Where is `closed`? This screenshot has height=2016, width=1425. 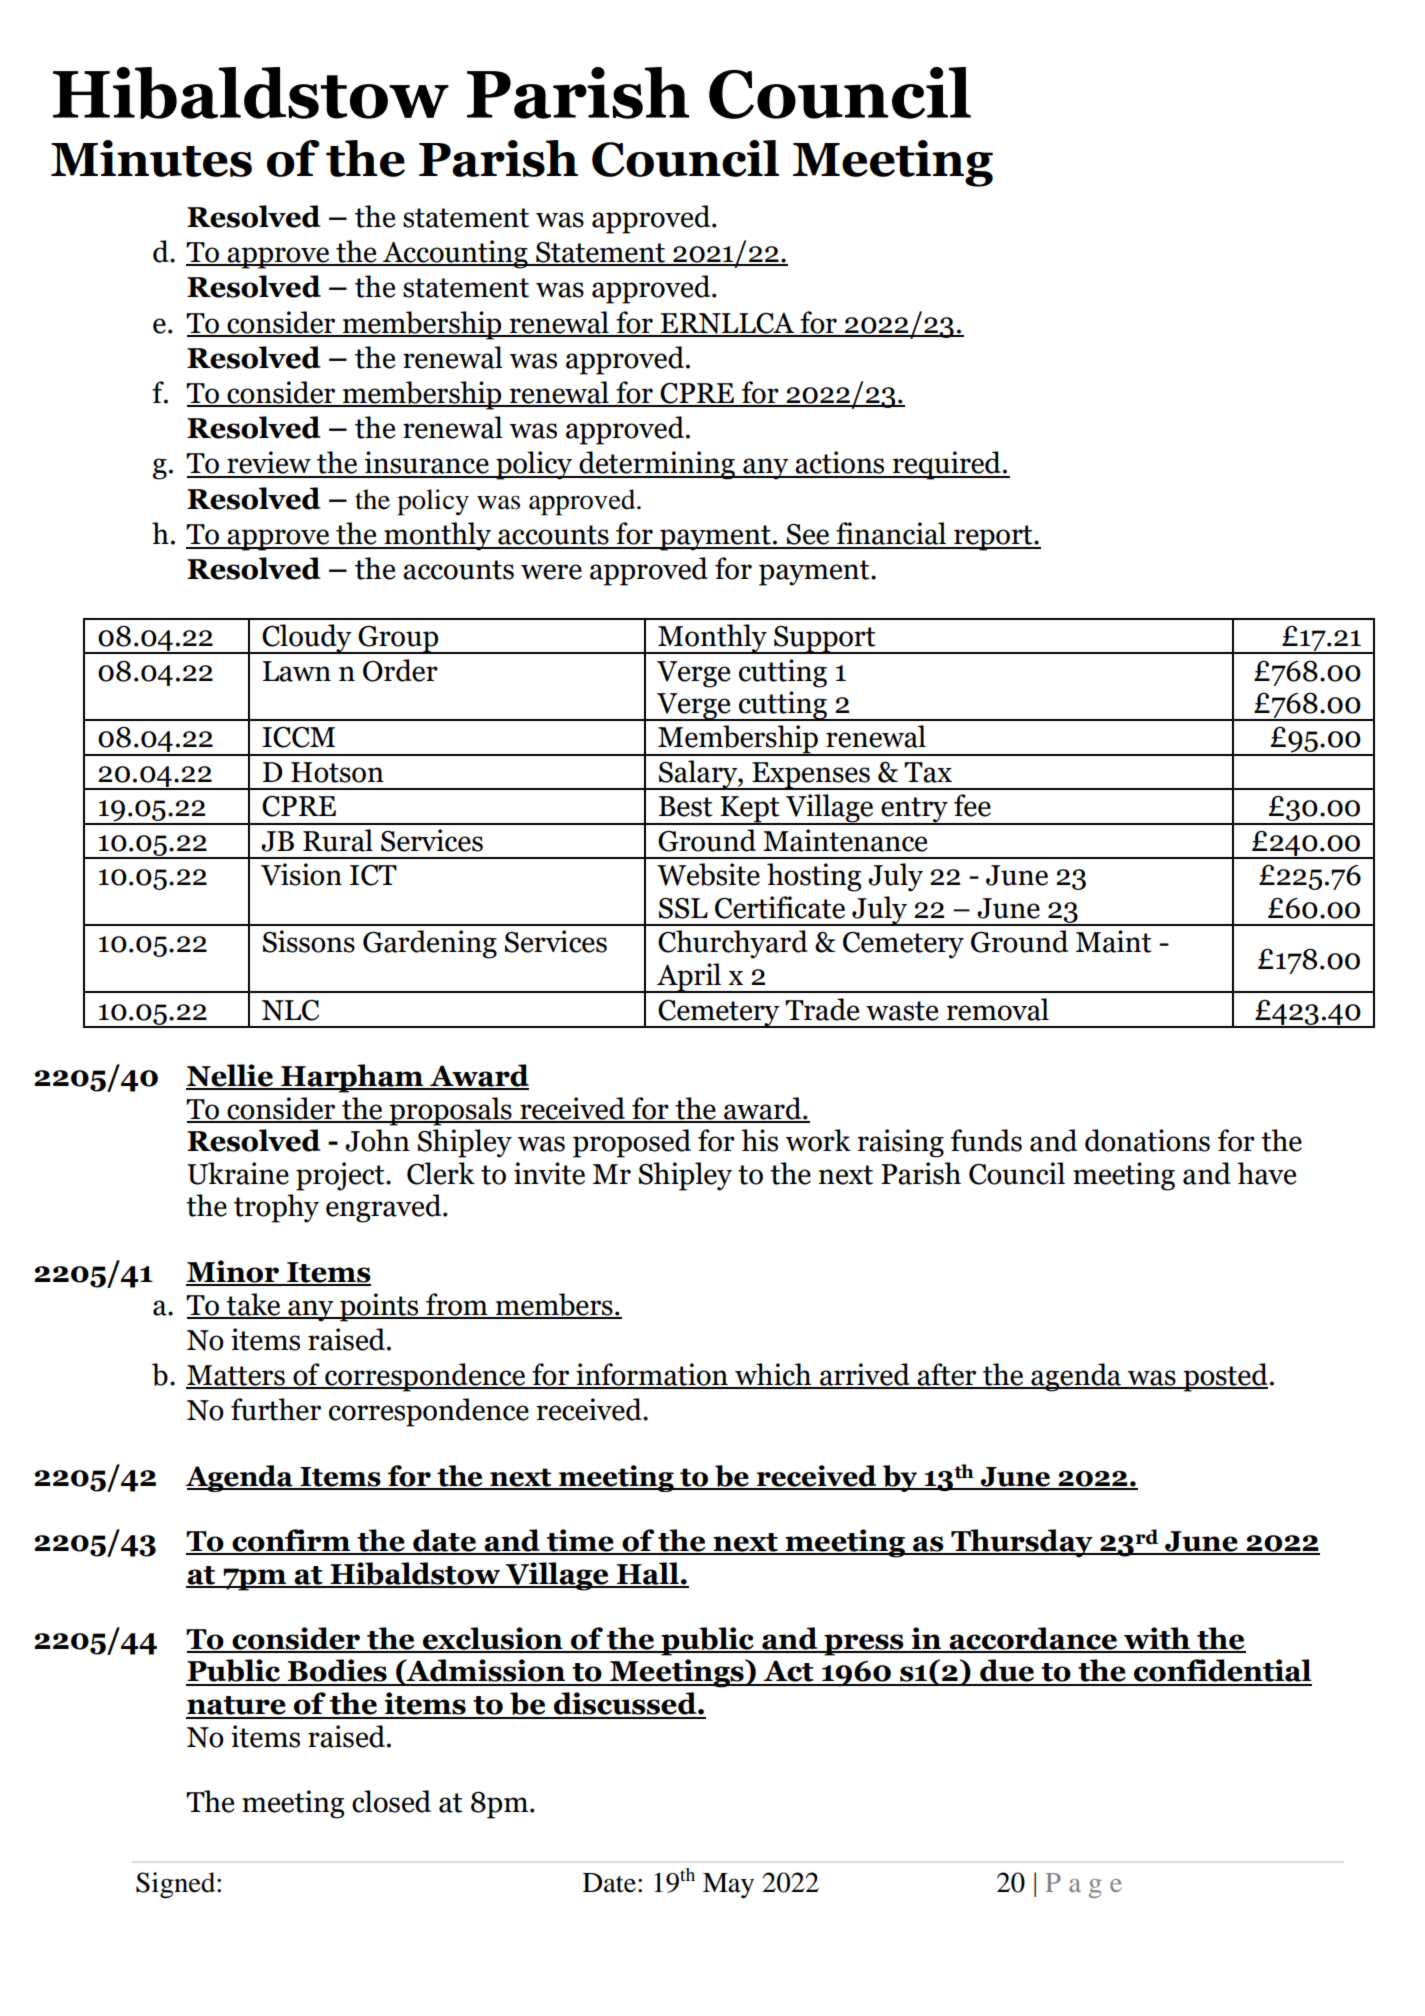 closed is located at coordinates (391, 1801).
